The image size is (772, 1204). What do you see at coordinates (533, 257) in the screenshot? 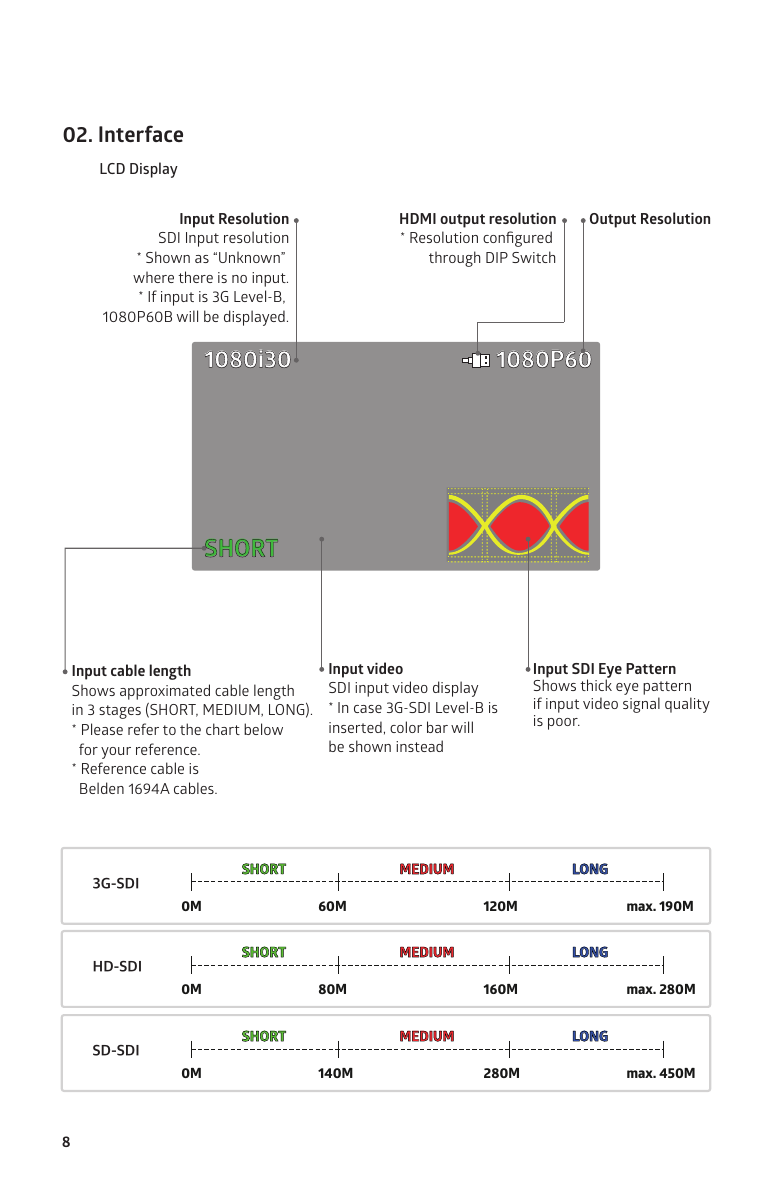
I see `Switch` at bounding box center [533, 257].
